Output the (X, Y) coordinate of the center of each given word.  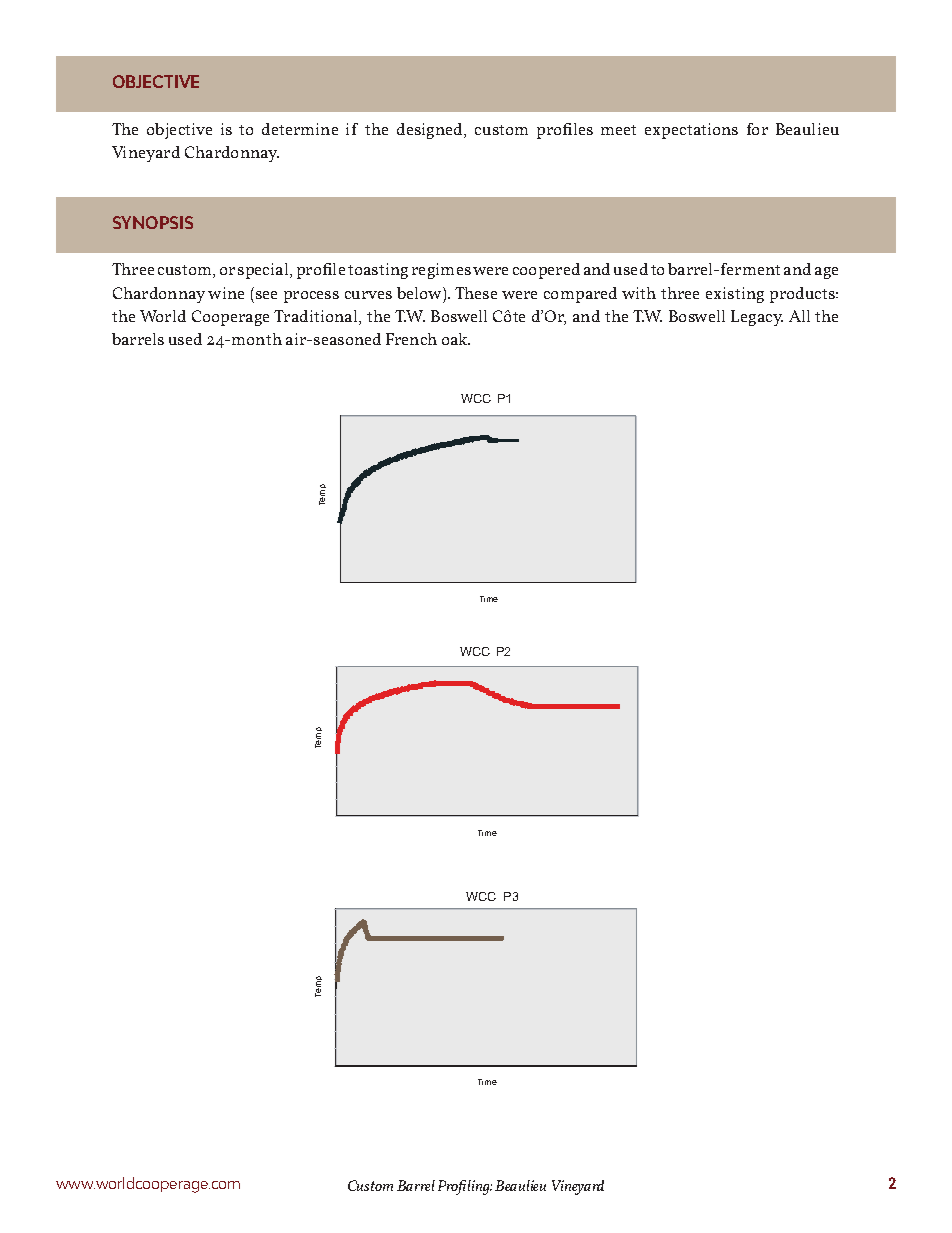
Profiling (465, 1187)
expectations (691, 131)
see (266, 295)
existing (735, 295)
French (411, 339)
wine (226, 293)
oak (456, 339)
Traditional (317, 317)
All (799, 316)
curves (368, 295)
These (476, 293)
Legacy (757, 318)
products (804, 295)
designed (431, 131)
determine (300, 129)
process (311, 297)
